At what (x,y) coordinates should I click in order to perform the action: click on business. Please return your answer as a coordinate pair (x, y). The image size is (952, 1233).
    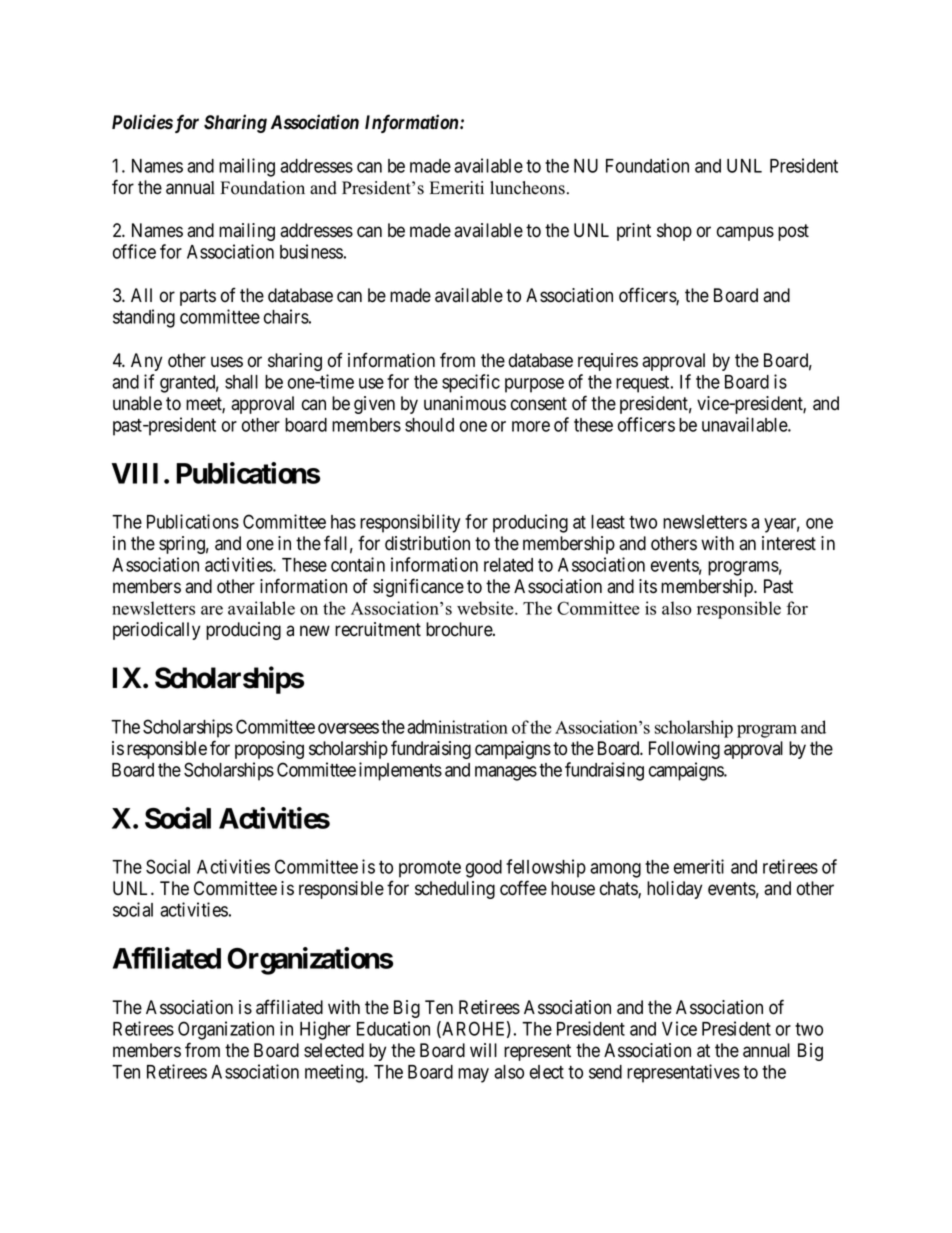
    Looking at the image, I should click on (311, 251).
